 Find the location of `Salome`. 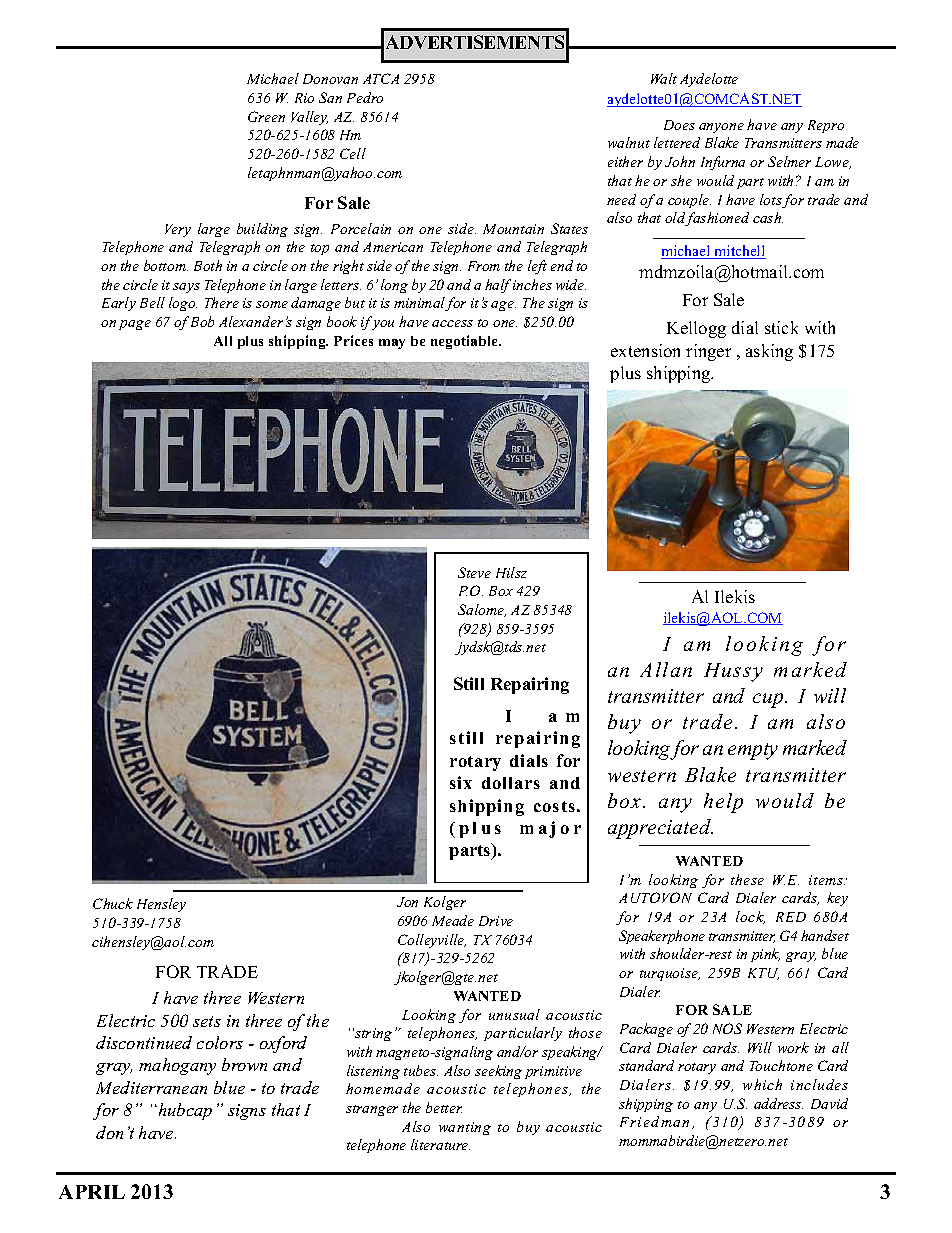

Salome is located at coordinates (482, 610).
